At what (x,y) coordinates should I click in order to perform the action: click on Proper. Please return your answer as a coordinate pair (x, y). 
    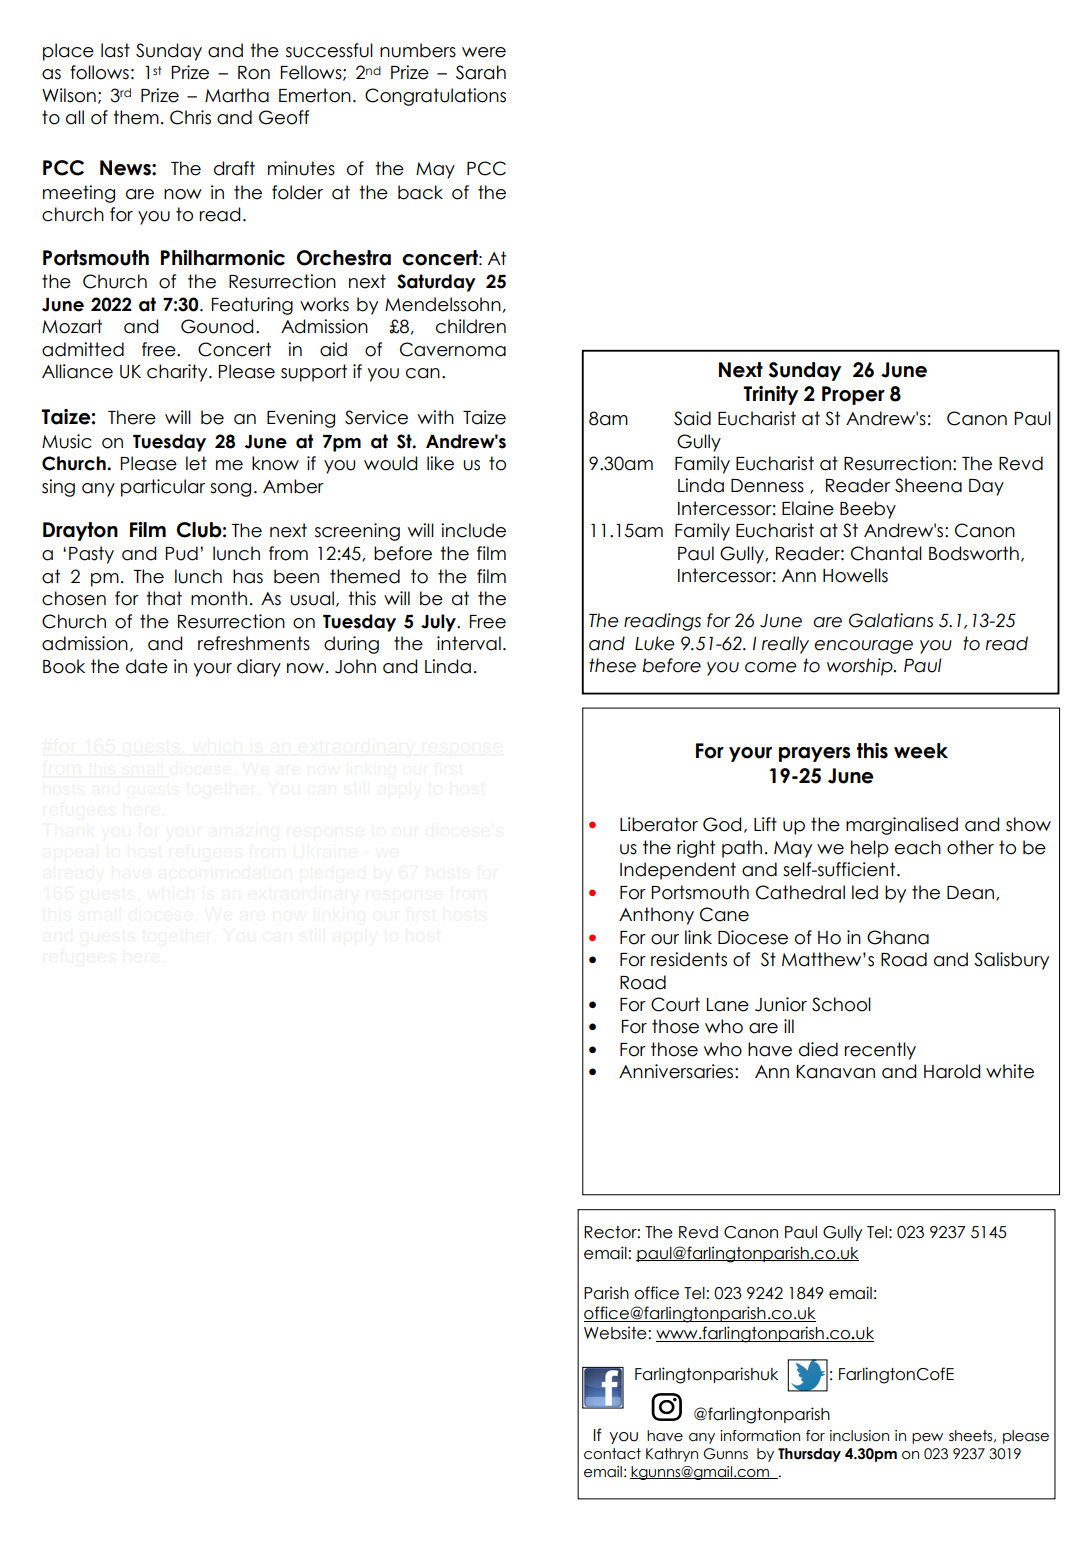
    Looking at the image, I should click on (853, 395).
